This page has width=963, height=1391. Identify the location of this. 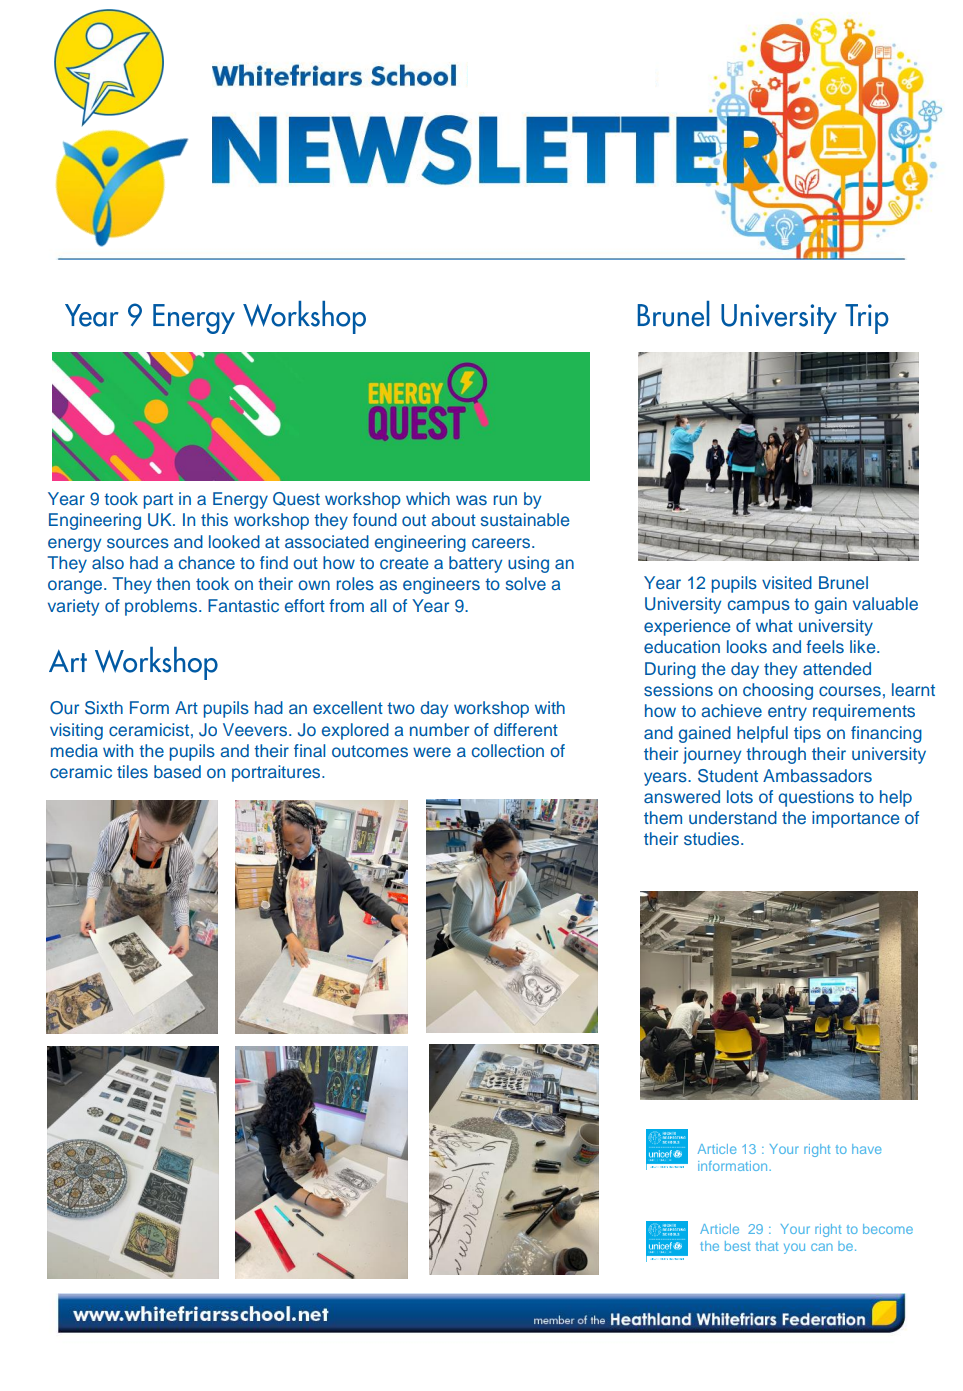
(214, 519).
